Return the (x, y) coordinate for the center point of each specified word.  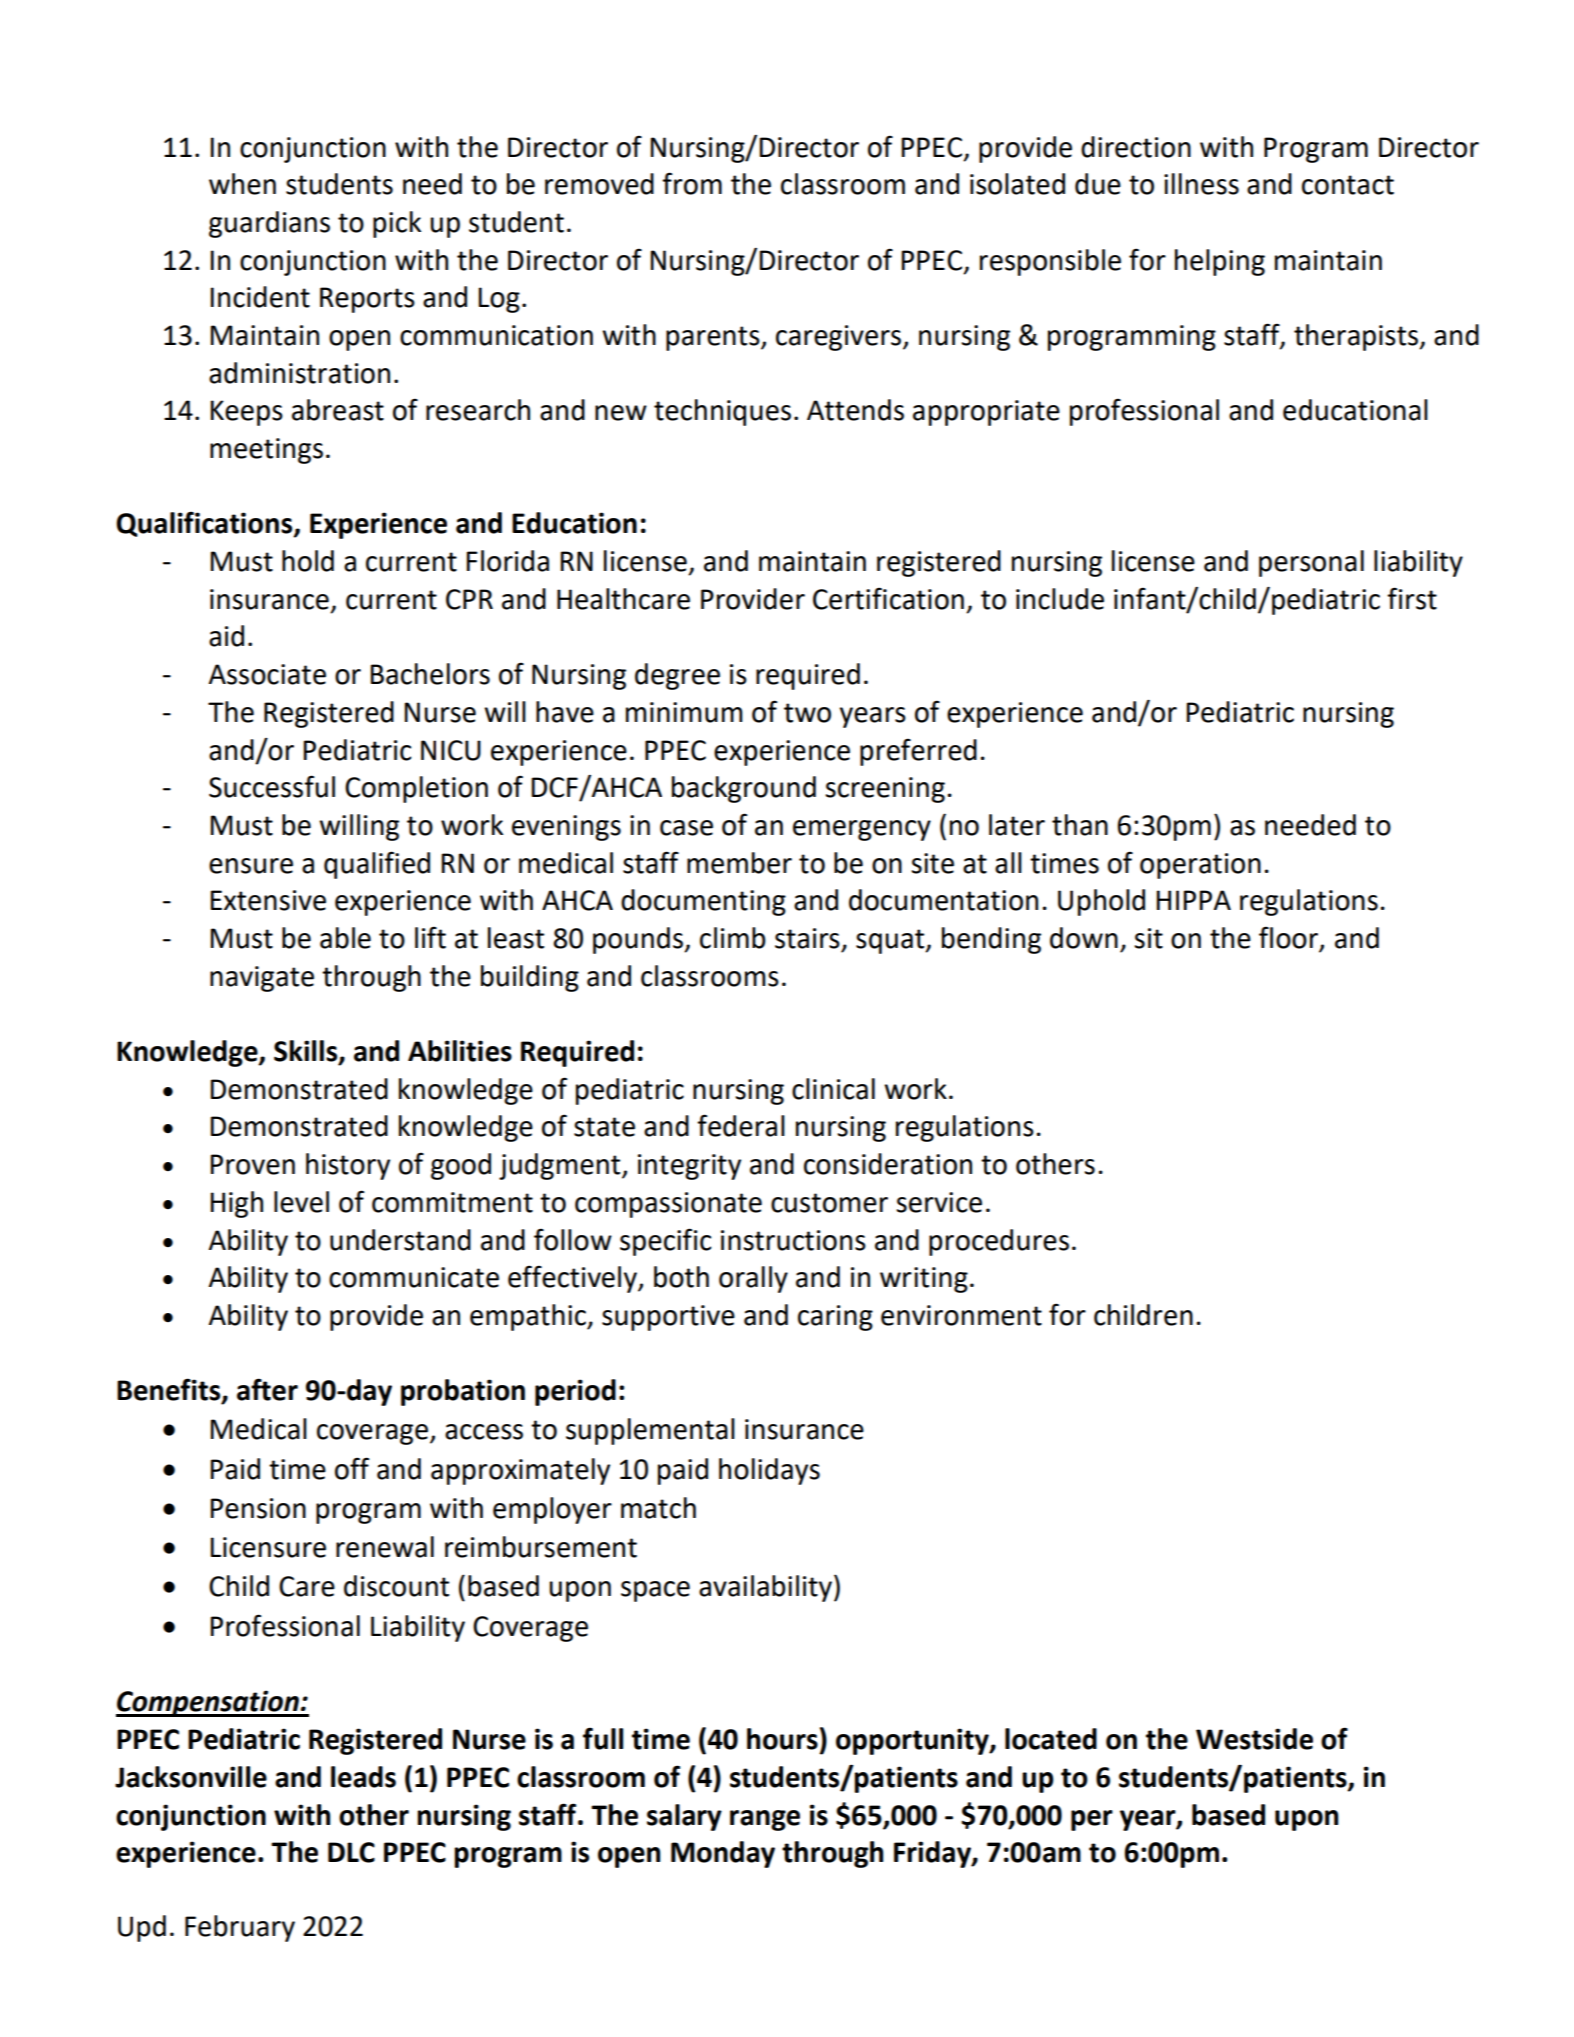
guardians (269, 224)
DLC (351, 1852)
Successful (272, 786)
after (267, 1389)
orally (753, 1279)
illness (1201, 184)
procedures (999, 1242)
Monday (723, 1854)
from (692, 183)
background (744, 789)
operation (1200, 866)
